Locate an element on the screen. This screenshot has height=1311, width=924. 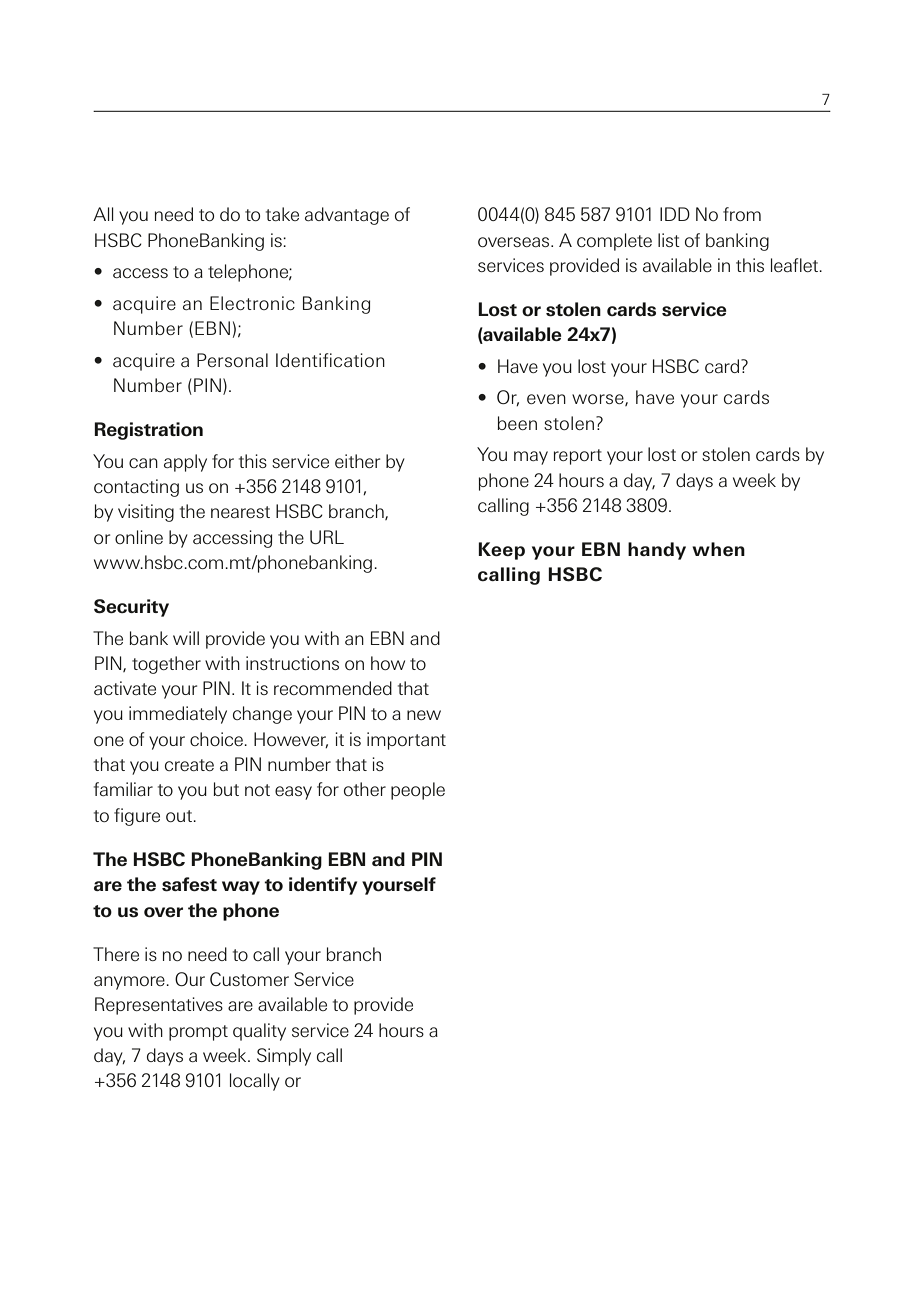
Simply is located at coordinates (284, 1057).
